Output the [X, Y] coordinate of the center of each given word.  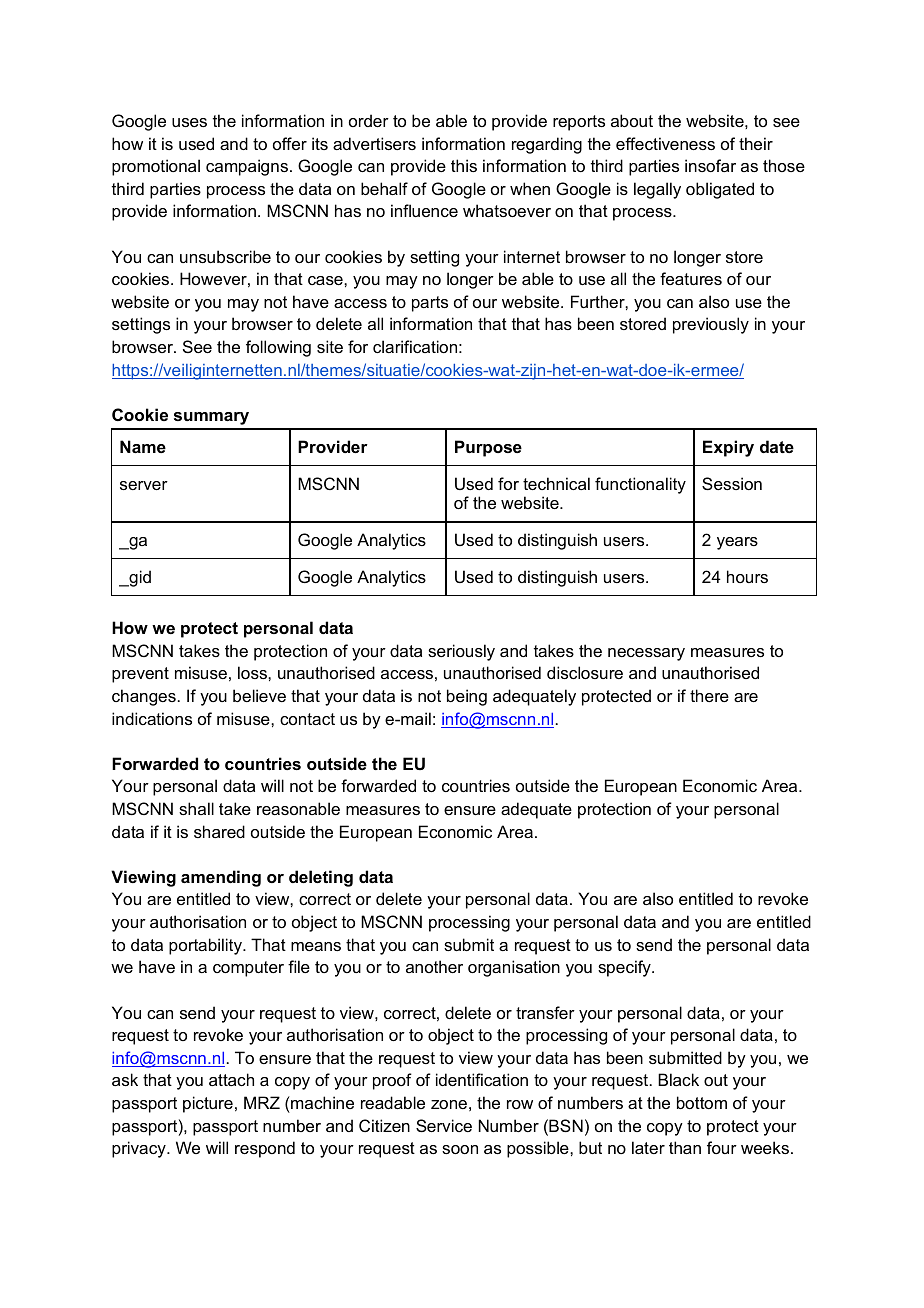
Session [732, 483]
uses [189, 122]
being [467, 697]
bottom [702, 1102]
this [464, 165]
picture [208, 1104]
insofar [710, 165]
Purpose [488, 448]
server [144, 485]
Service [444, 1125]
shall [196, 808]
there [709, 695]
